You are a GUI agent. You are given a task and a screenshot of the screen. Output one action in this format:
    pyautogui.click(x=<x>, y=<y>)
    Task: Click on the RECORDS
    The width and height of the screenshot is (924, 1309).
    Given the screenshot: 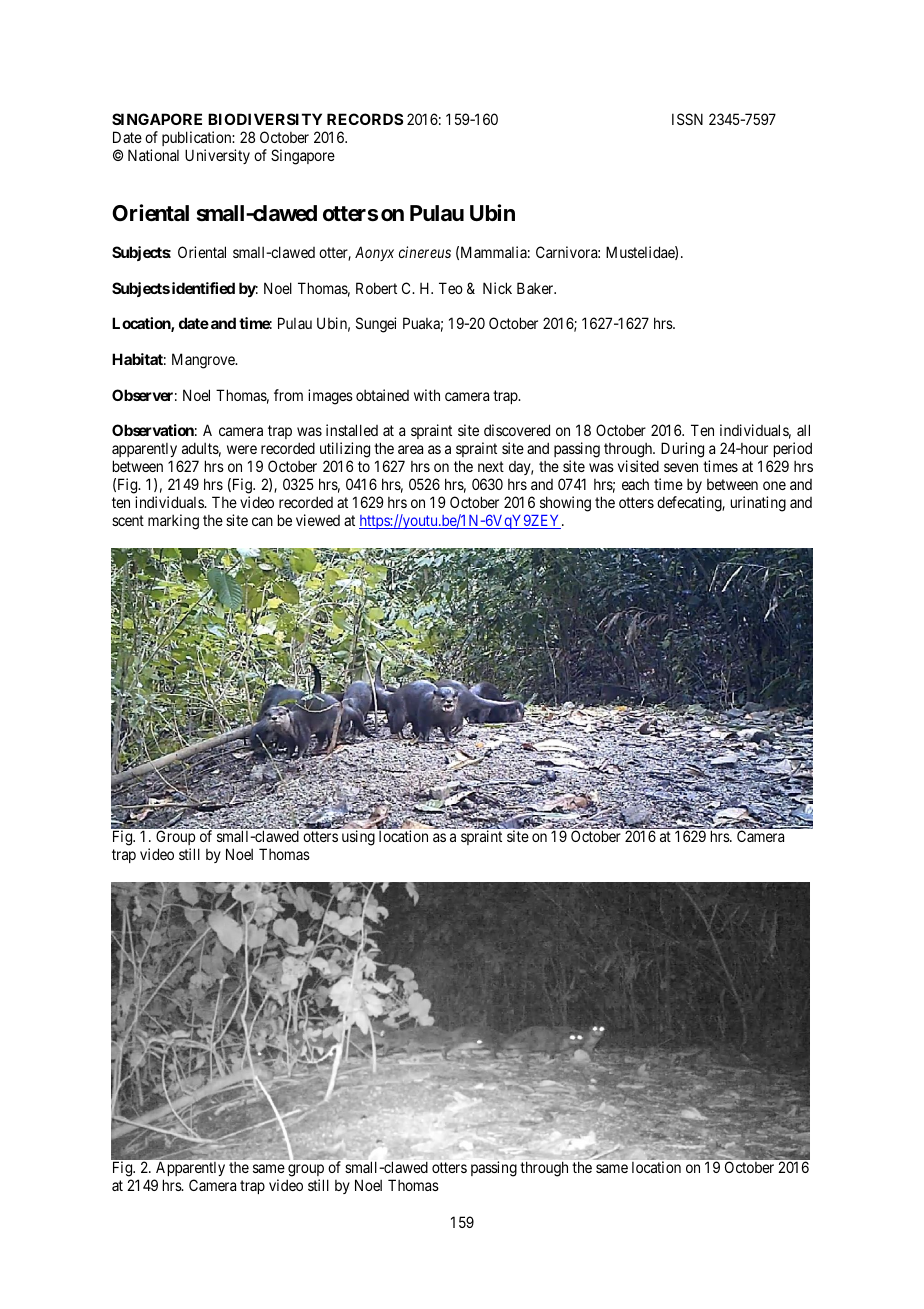 What is the action you would take?
    pyautogui.click(x=365, y=119)
